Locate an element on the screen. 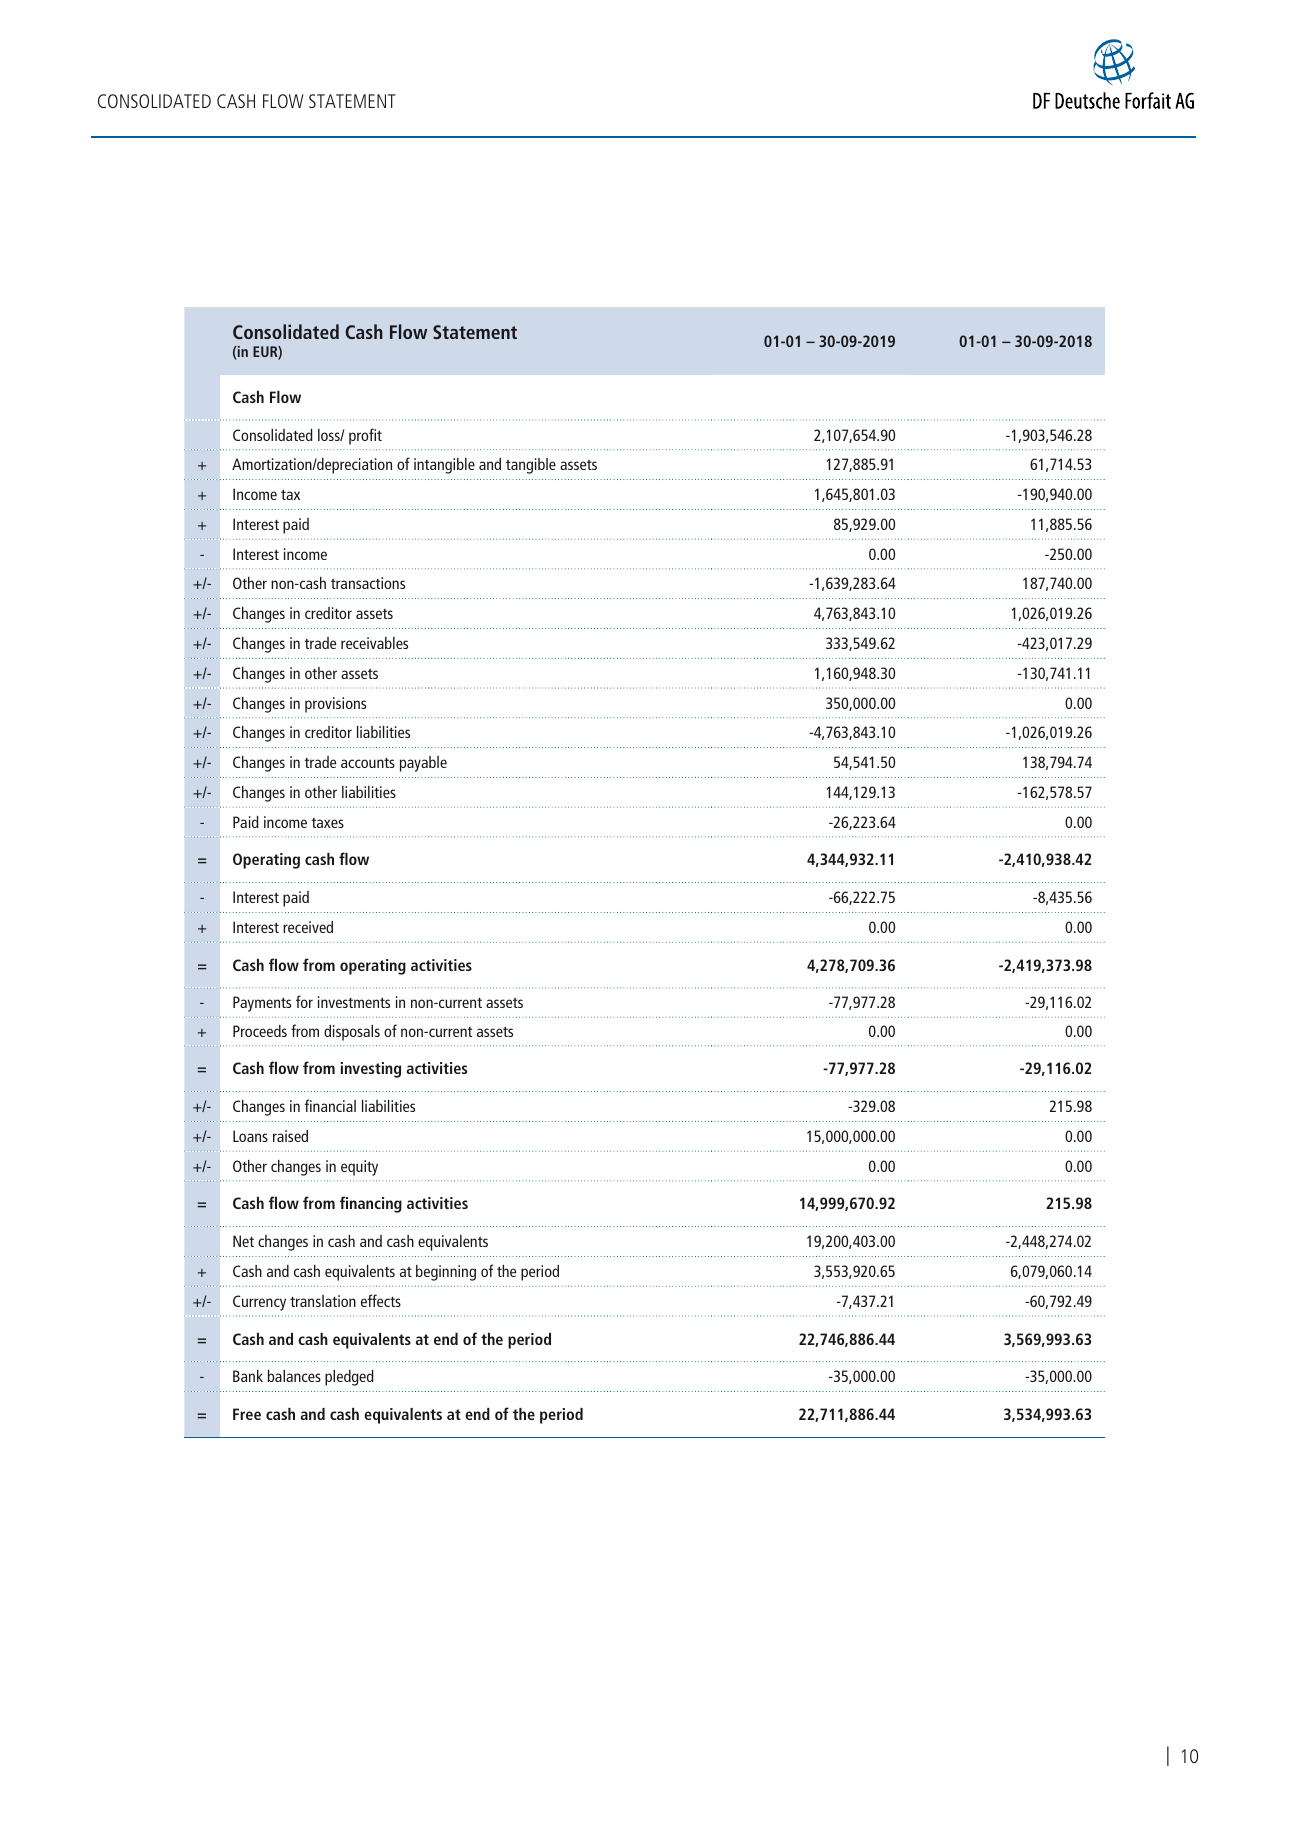  payable is located at coordinates (423, 764).
